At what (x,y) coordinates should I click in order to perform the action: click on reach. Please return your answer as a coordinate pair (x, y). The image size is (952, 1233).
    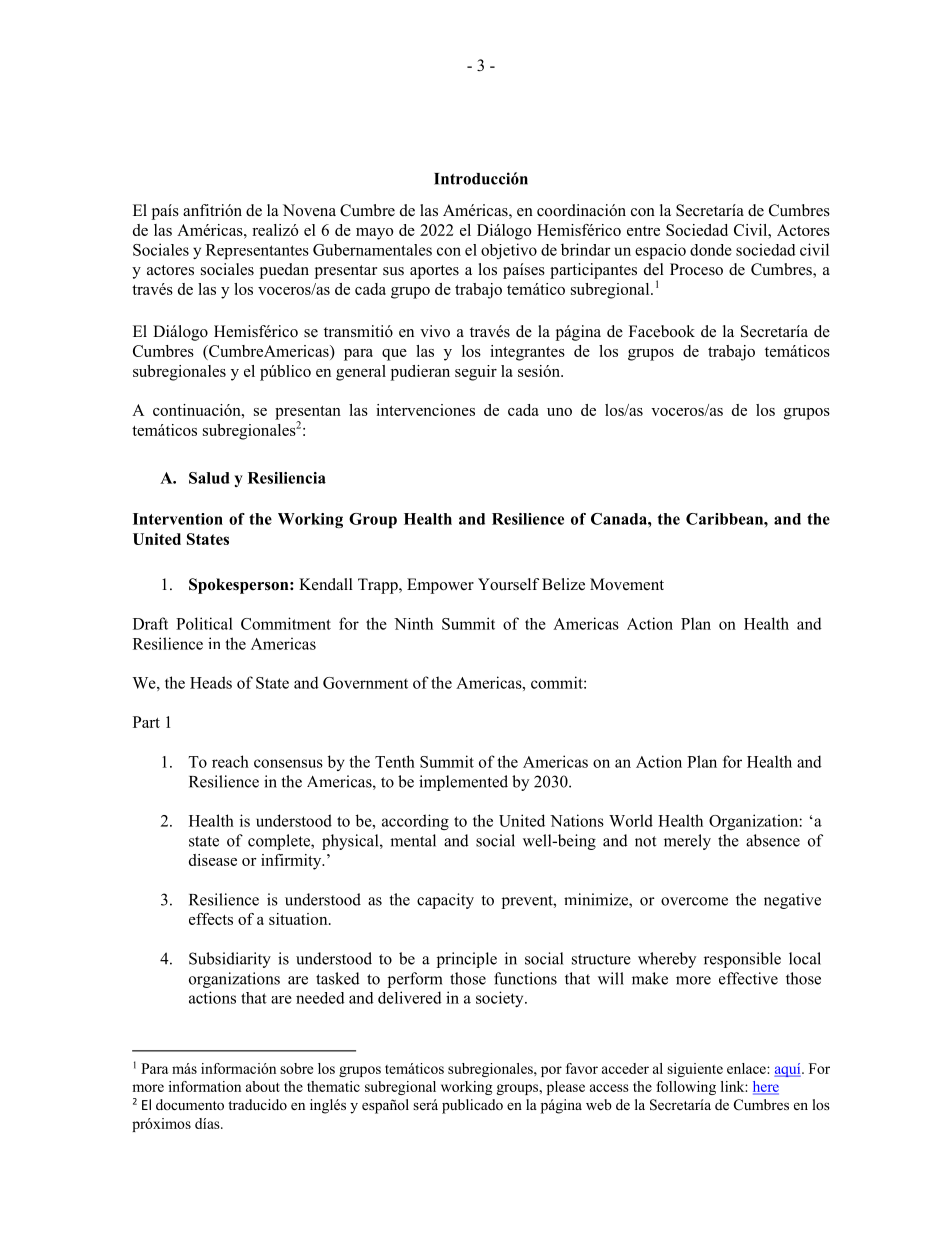
    Looking at the image, I should click on (230, 761).
